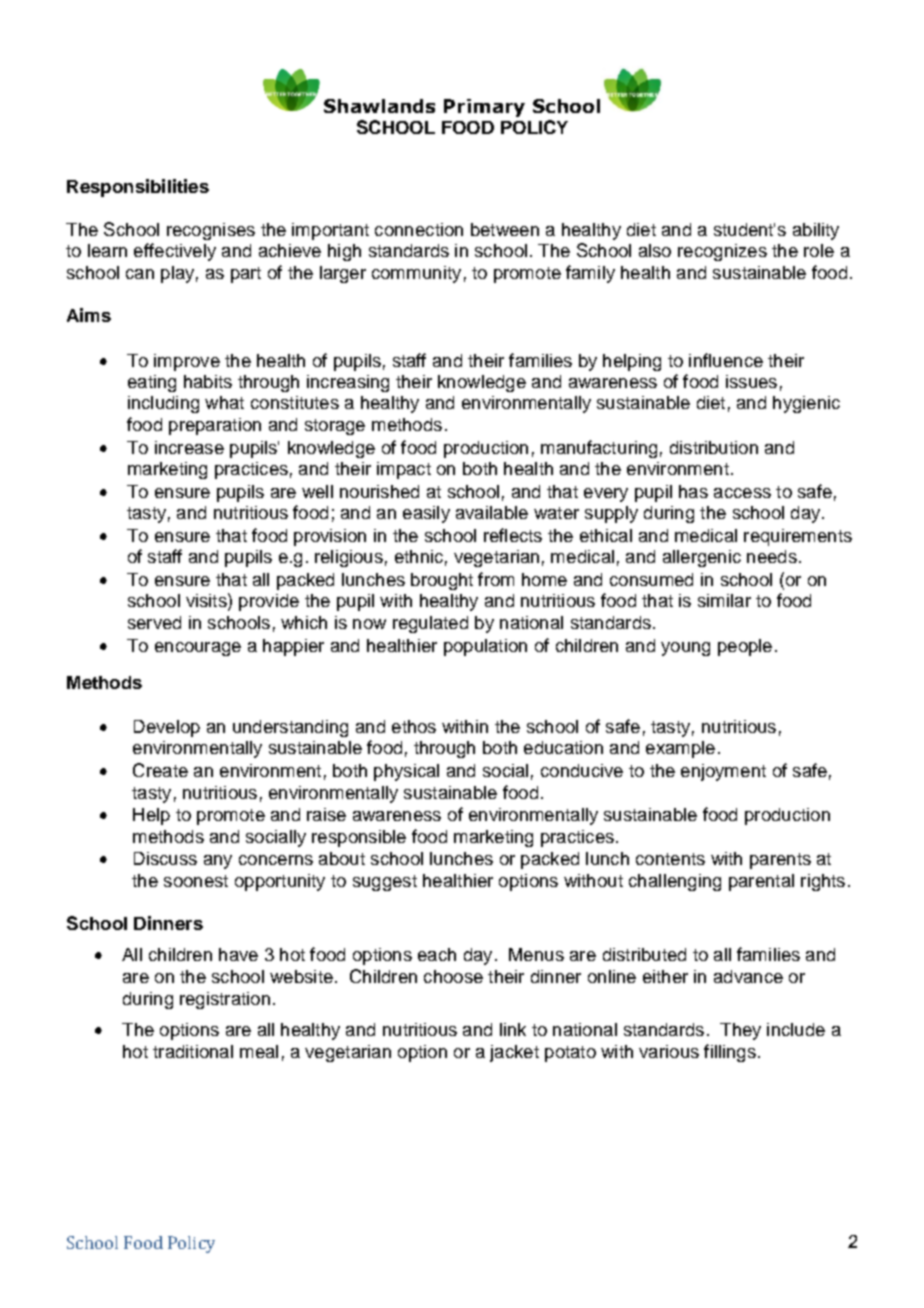 Image resolution: width=924 pixels, height=1308 pixels. Describe the element at coordinates (193, 1051) in the screenshot. I see `traditional` at that location.
